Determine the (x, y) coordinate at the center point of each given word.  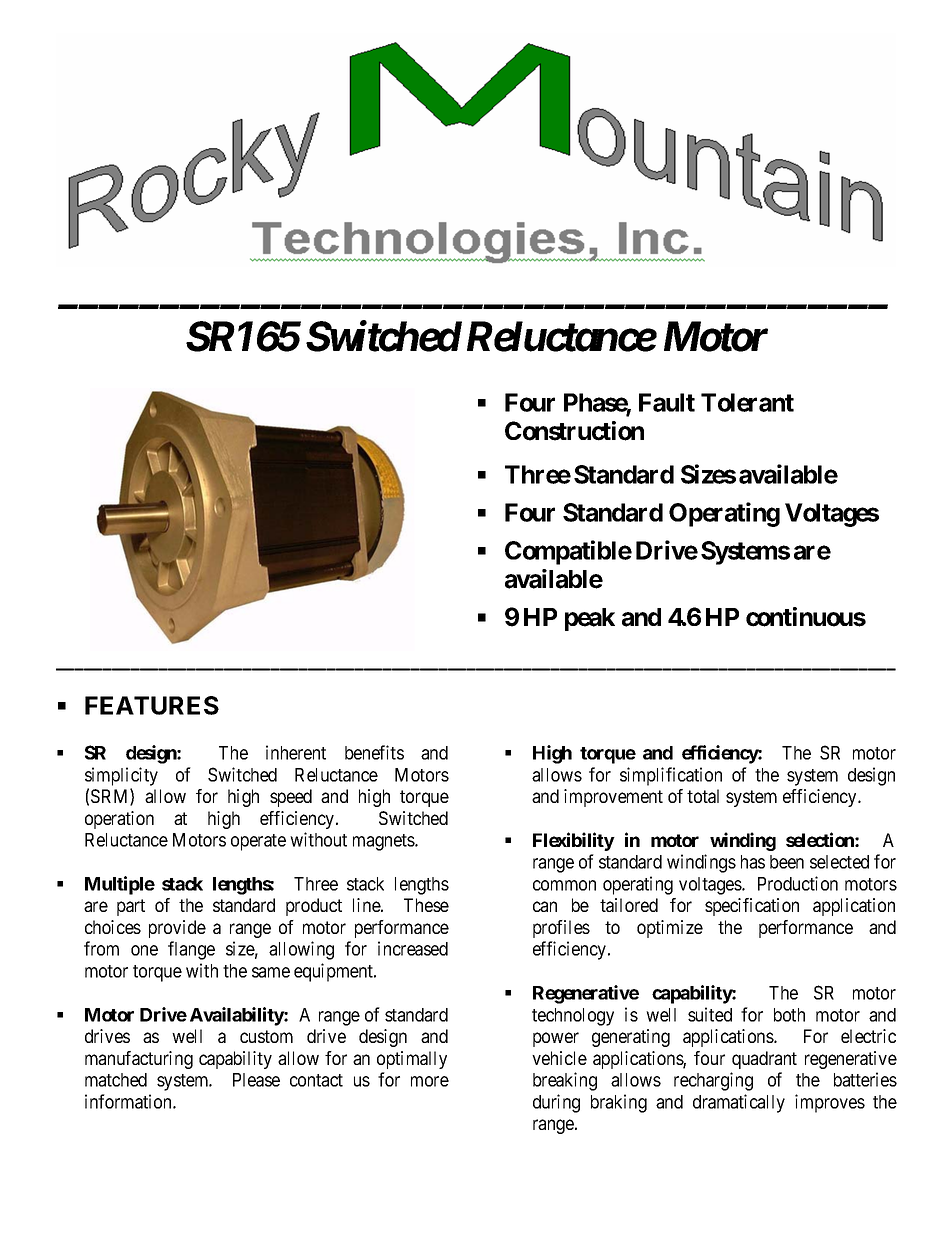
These (426, 905)
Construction (574, 431)
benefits (374, 752)
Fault (667, 402)
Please (256, 1080)
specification (752, 907)
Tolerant (747, 402)
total (703, 796)
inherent (296, 752)
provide (177, 929)
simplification (671, 776)
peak (590, 619)
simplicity (121, 776)
